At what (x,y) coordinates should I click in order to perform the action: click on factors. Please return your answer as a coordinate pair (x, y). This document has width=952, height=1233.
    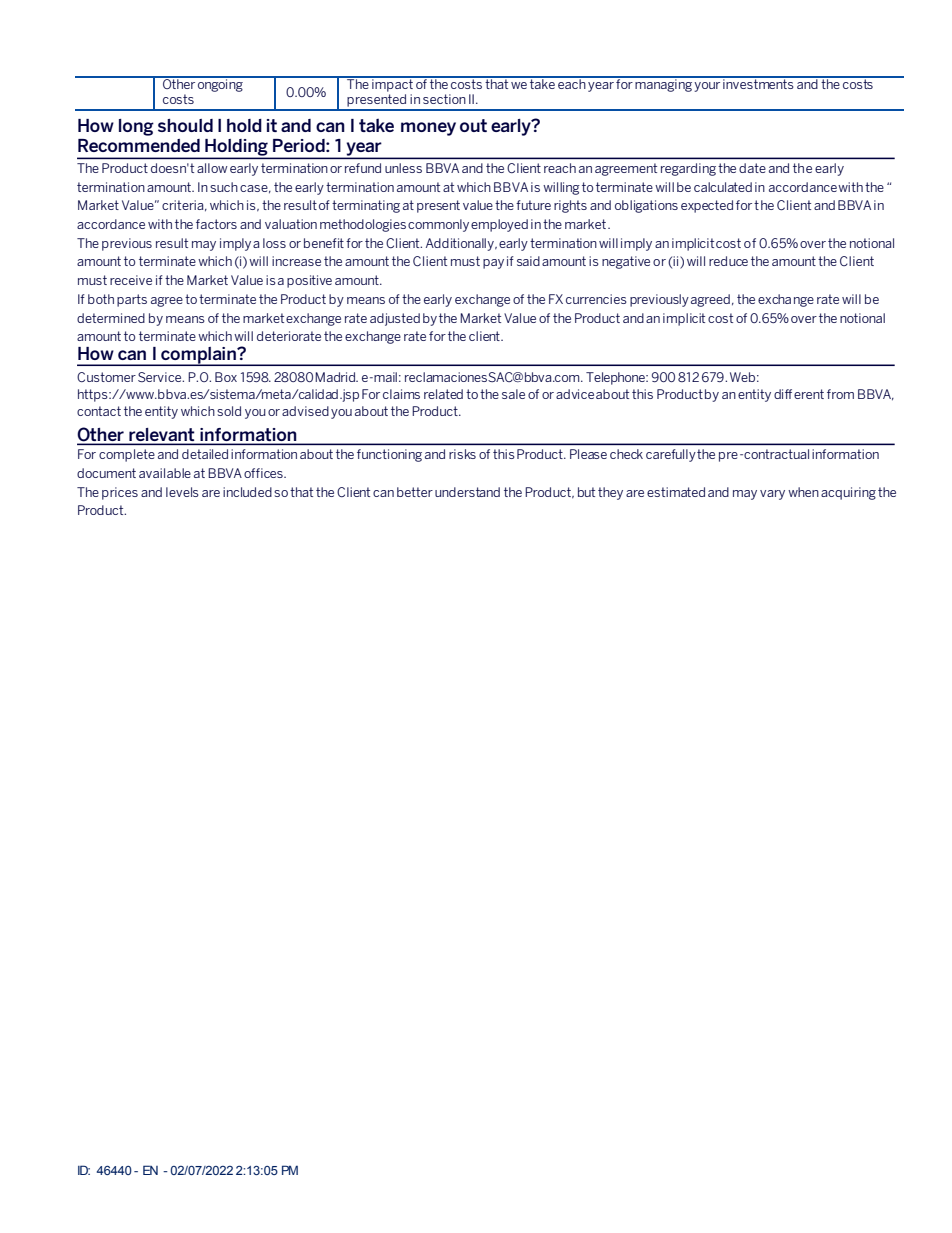
    Looking at the image, I should click on (216, 224).
